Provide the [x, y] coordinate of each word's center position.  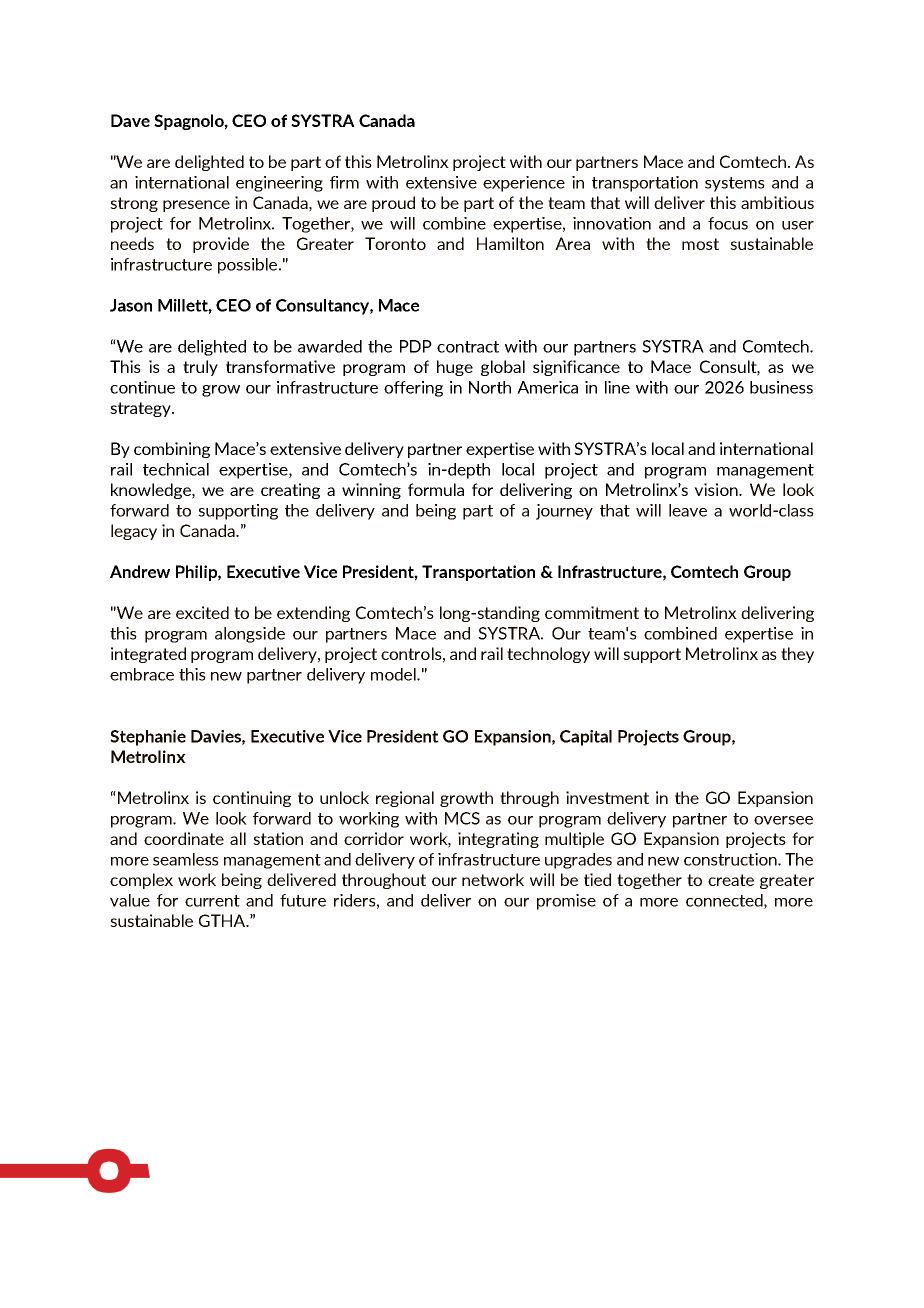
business [781, 387]
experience [524, 184]
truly [200, 368]
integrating [498, 840]
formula [436, 489]
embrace [142, 674]
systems [735, 184]
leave [688, 510]
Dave [130, 120]
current [212, 901]
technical [176, 469]
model [394, 674]
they [797, 655]
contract [468, 347]
